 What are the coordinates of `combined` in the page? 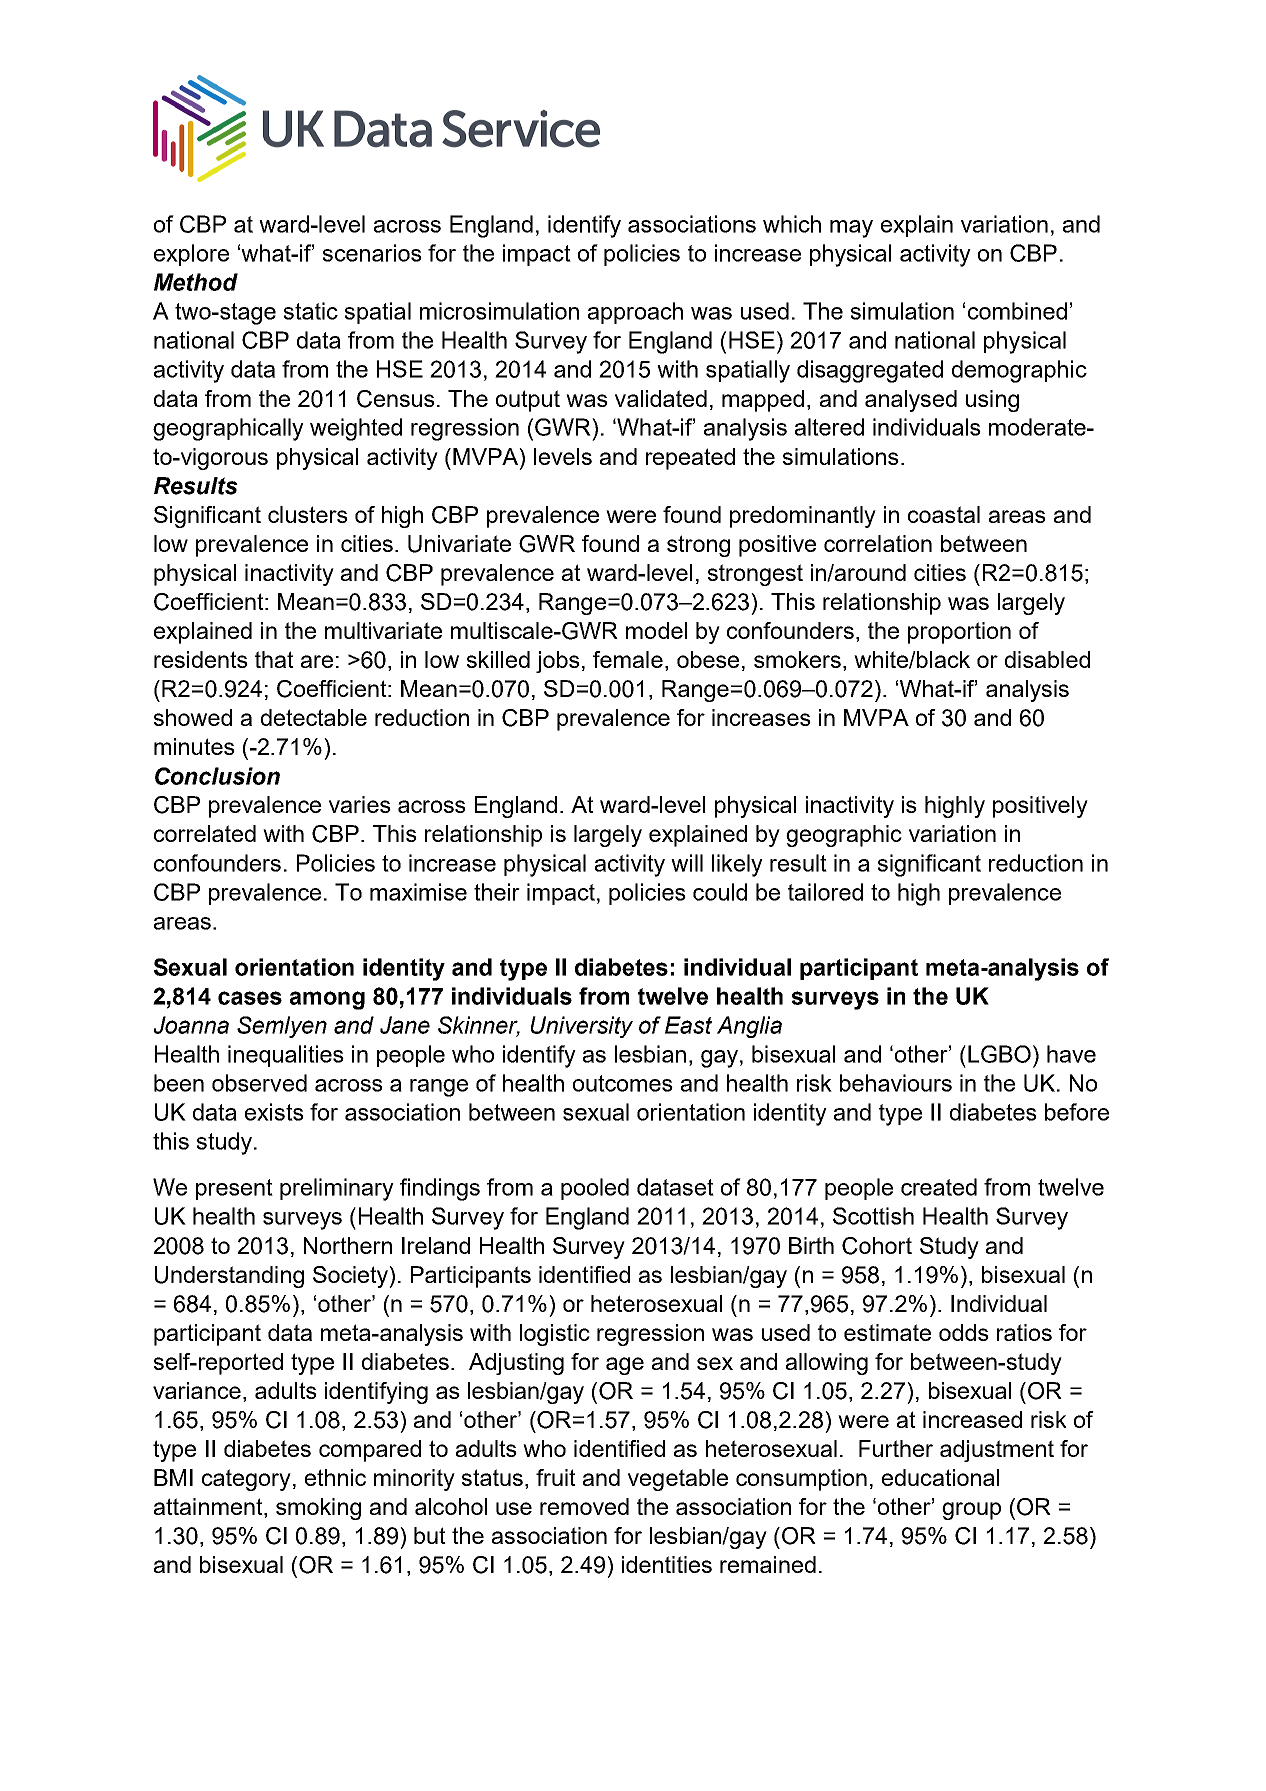 It's located at (1017, 311).
